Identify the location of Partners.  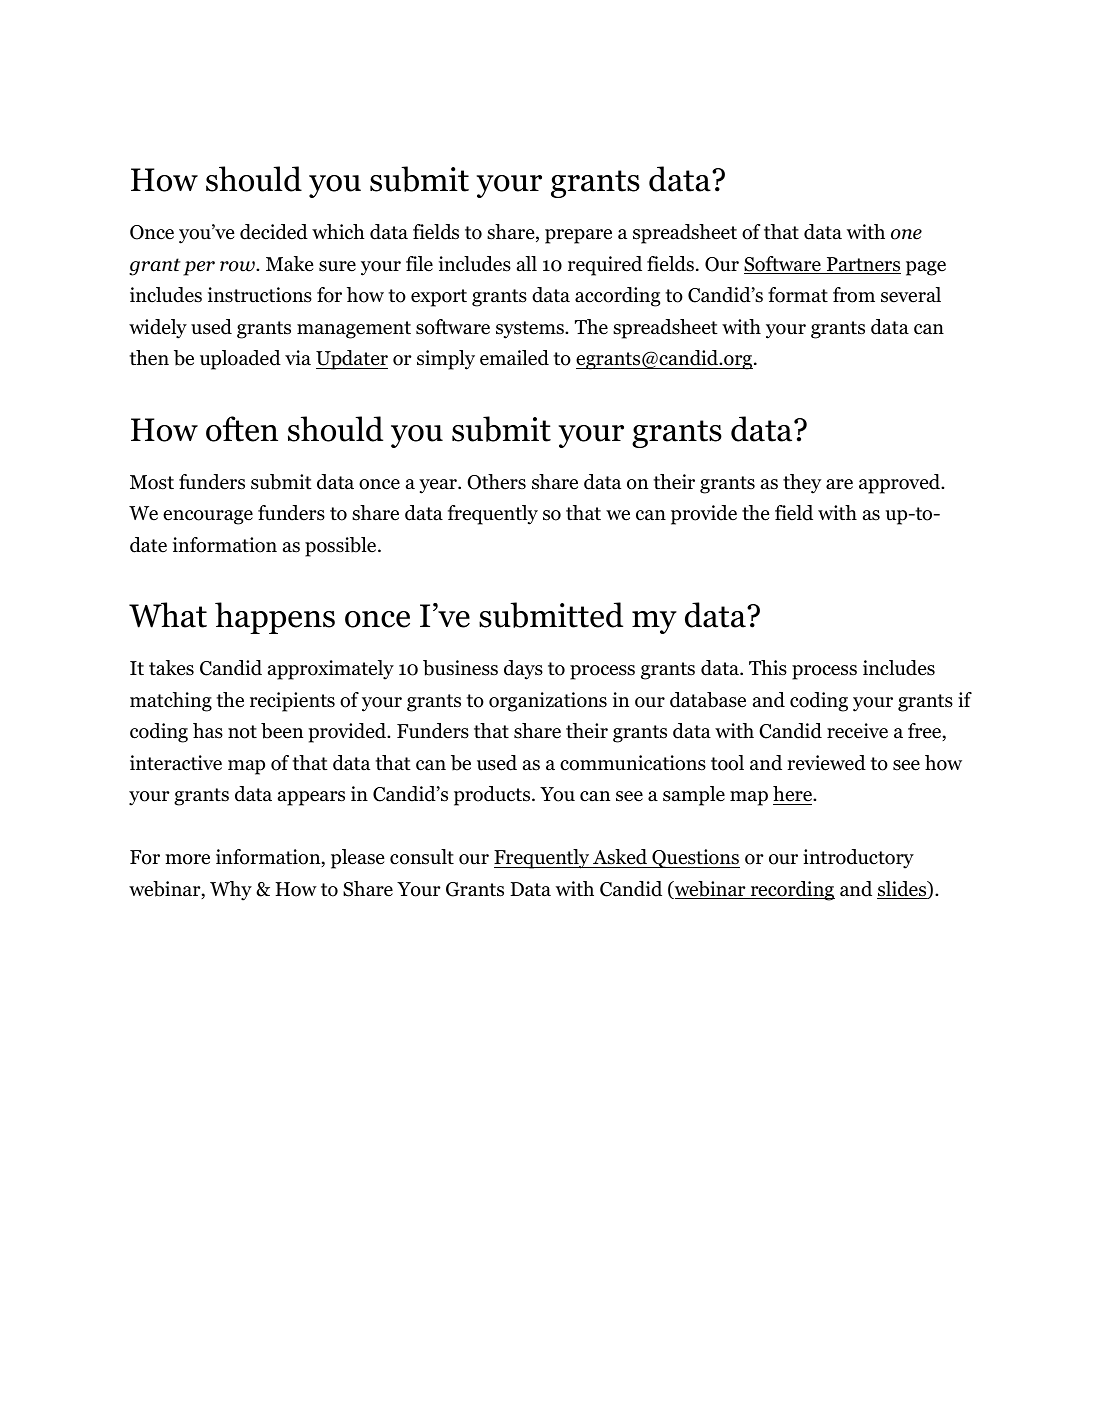
(862, 265).
